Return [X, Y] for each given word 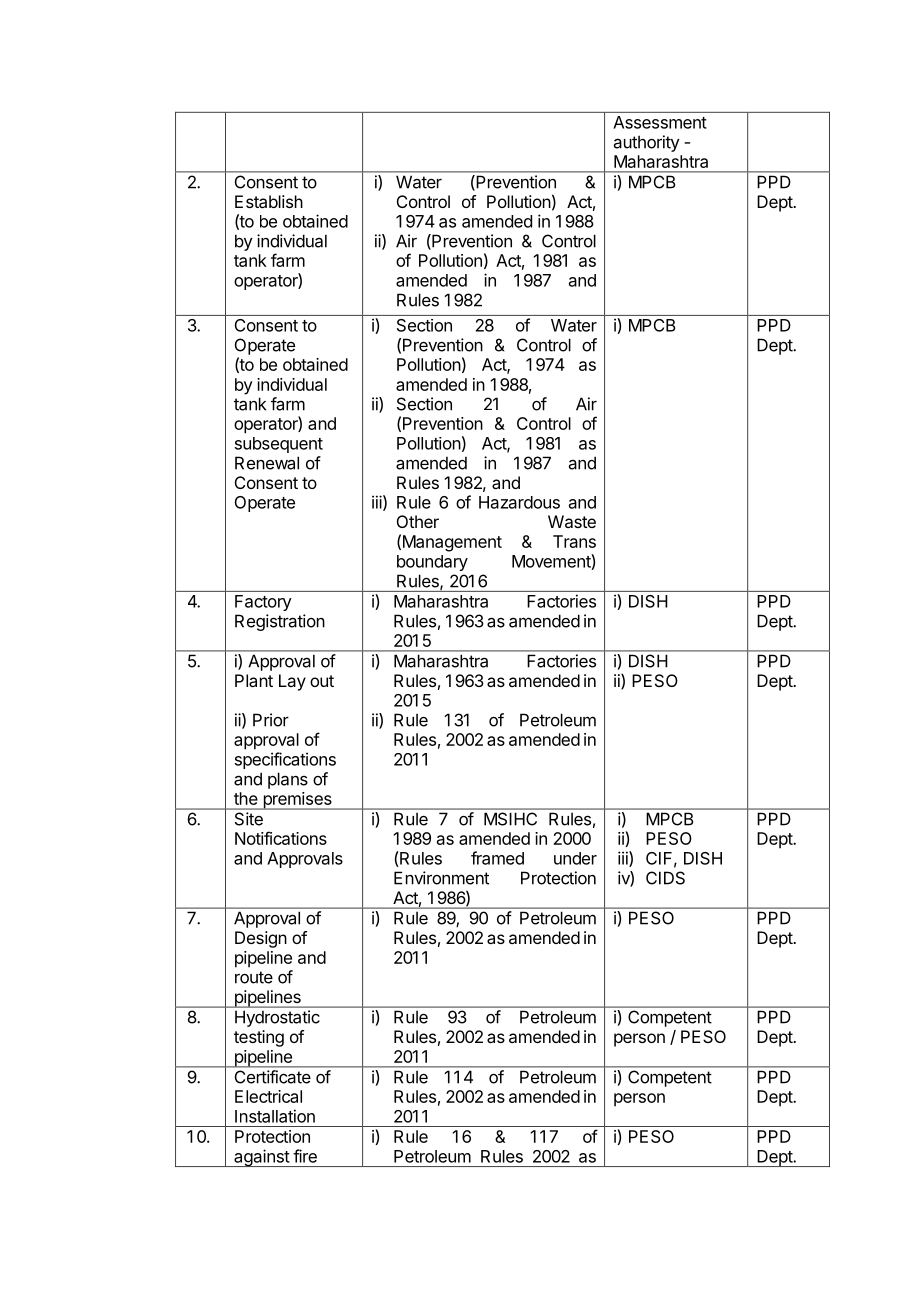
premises [297, 801]
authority [647, 143]
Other [418, 521]
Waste [572, 521]
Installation [275, 1116]
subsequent [279, 445]
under [575, 858]
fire [305, 1156]
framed [497, 858]
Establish [269, 201]
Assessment [660, 122]
